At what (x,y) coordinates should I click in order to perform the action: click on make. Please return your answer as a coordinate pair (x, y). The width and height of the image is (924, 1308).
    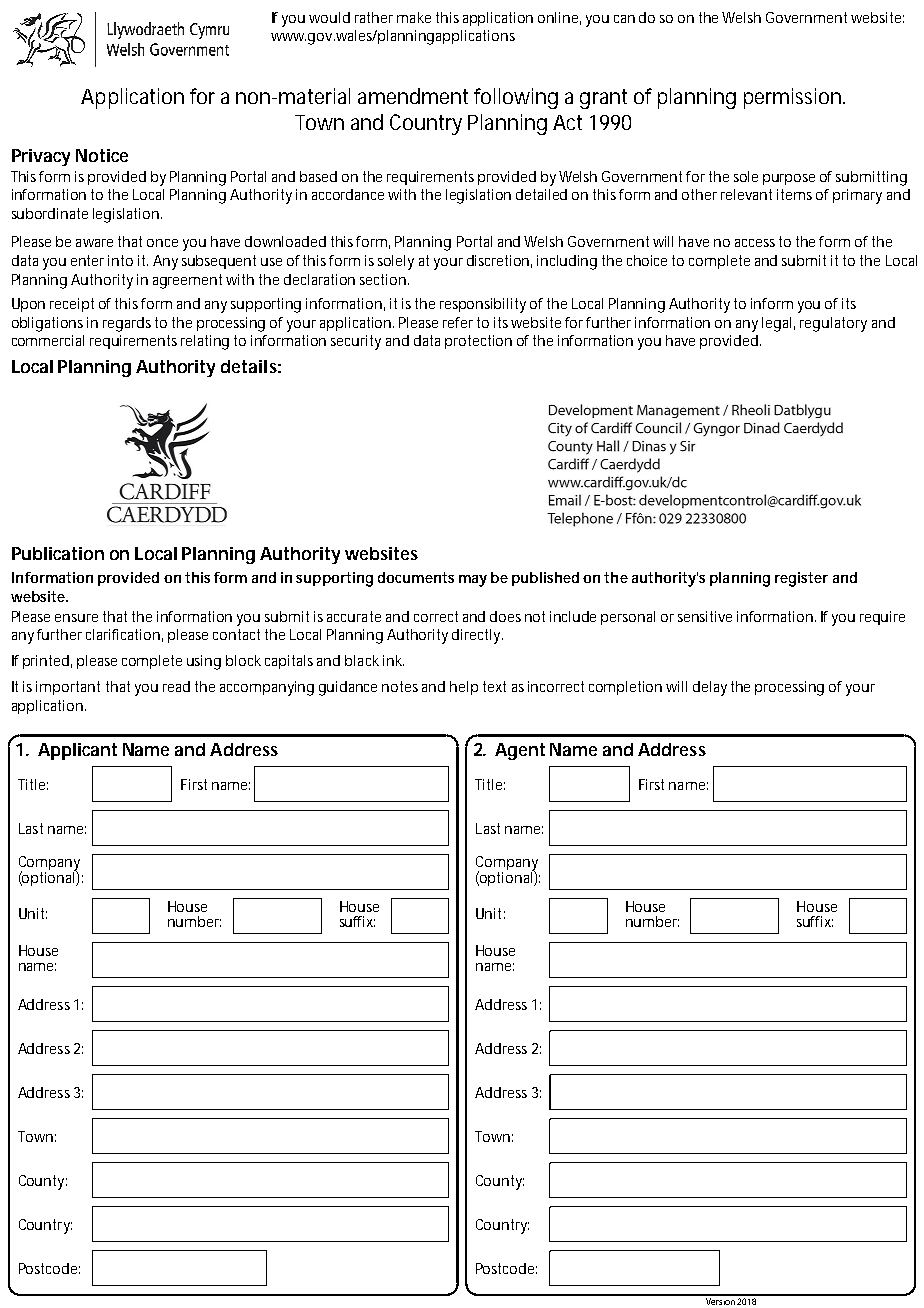
    Looking at the image, I should click on (414, 17).
